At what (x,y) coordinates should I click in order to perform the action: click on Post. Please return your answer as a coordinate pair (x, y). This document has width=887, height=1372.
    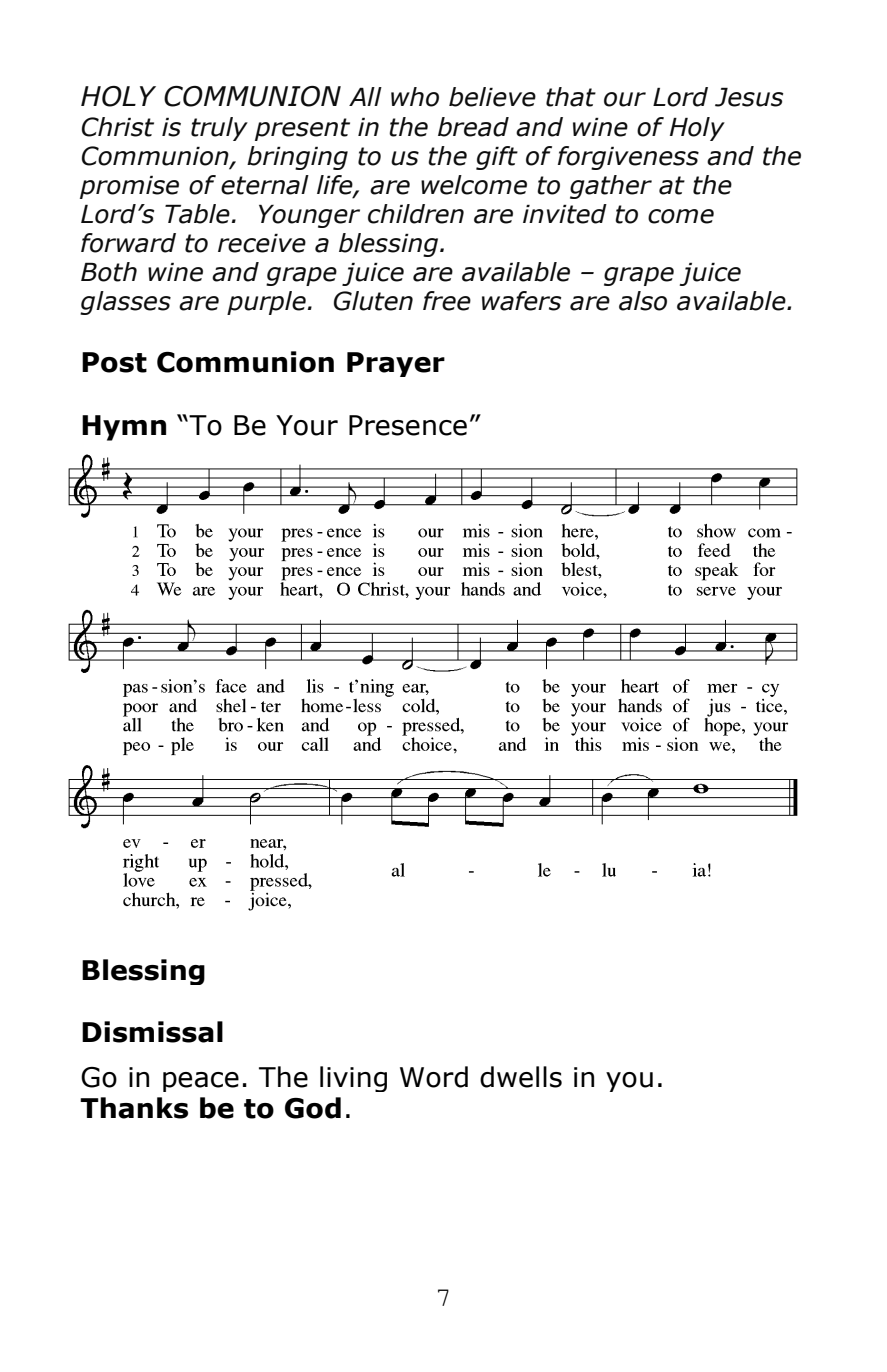
    Looking at the image, I should click on (114, 362).
